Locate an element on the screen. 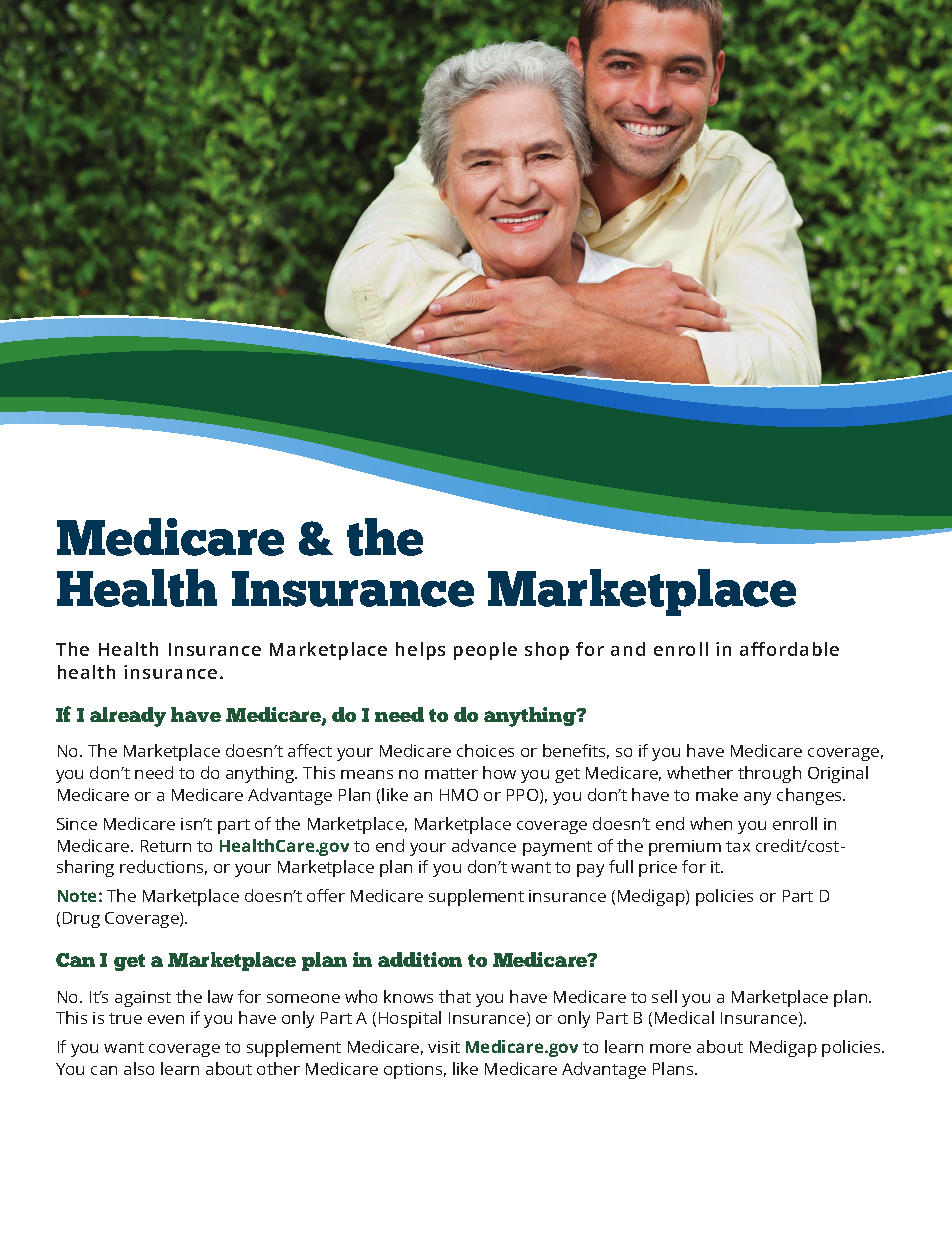 Image resolution: width=952 pixels, height=1233 pixels. affordable is located at coordinates (789, 649).
